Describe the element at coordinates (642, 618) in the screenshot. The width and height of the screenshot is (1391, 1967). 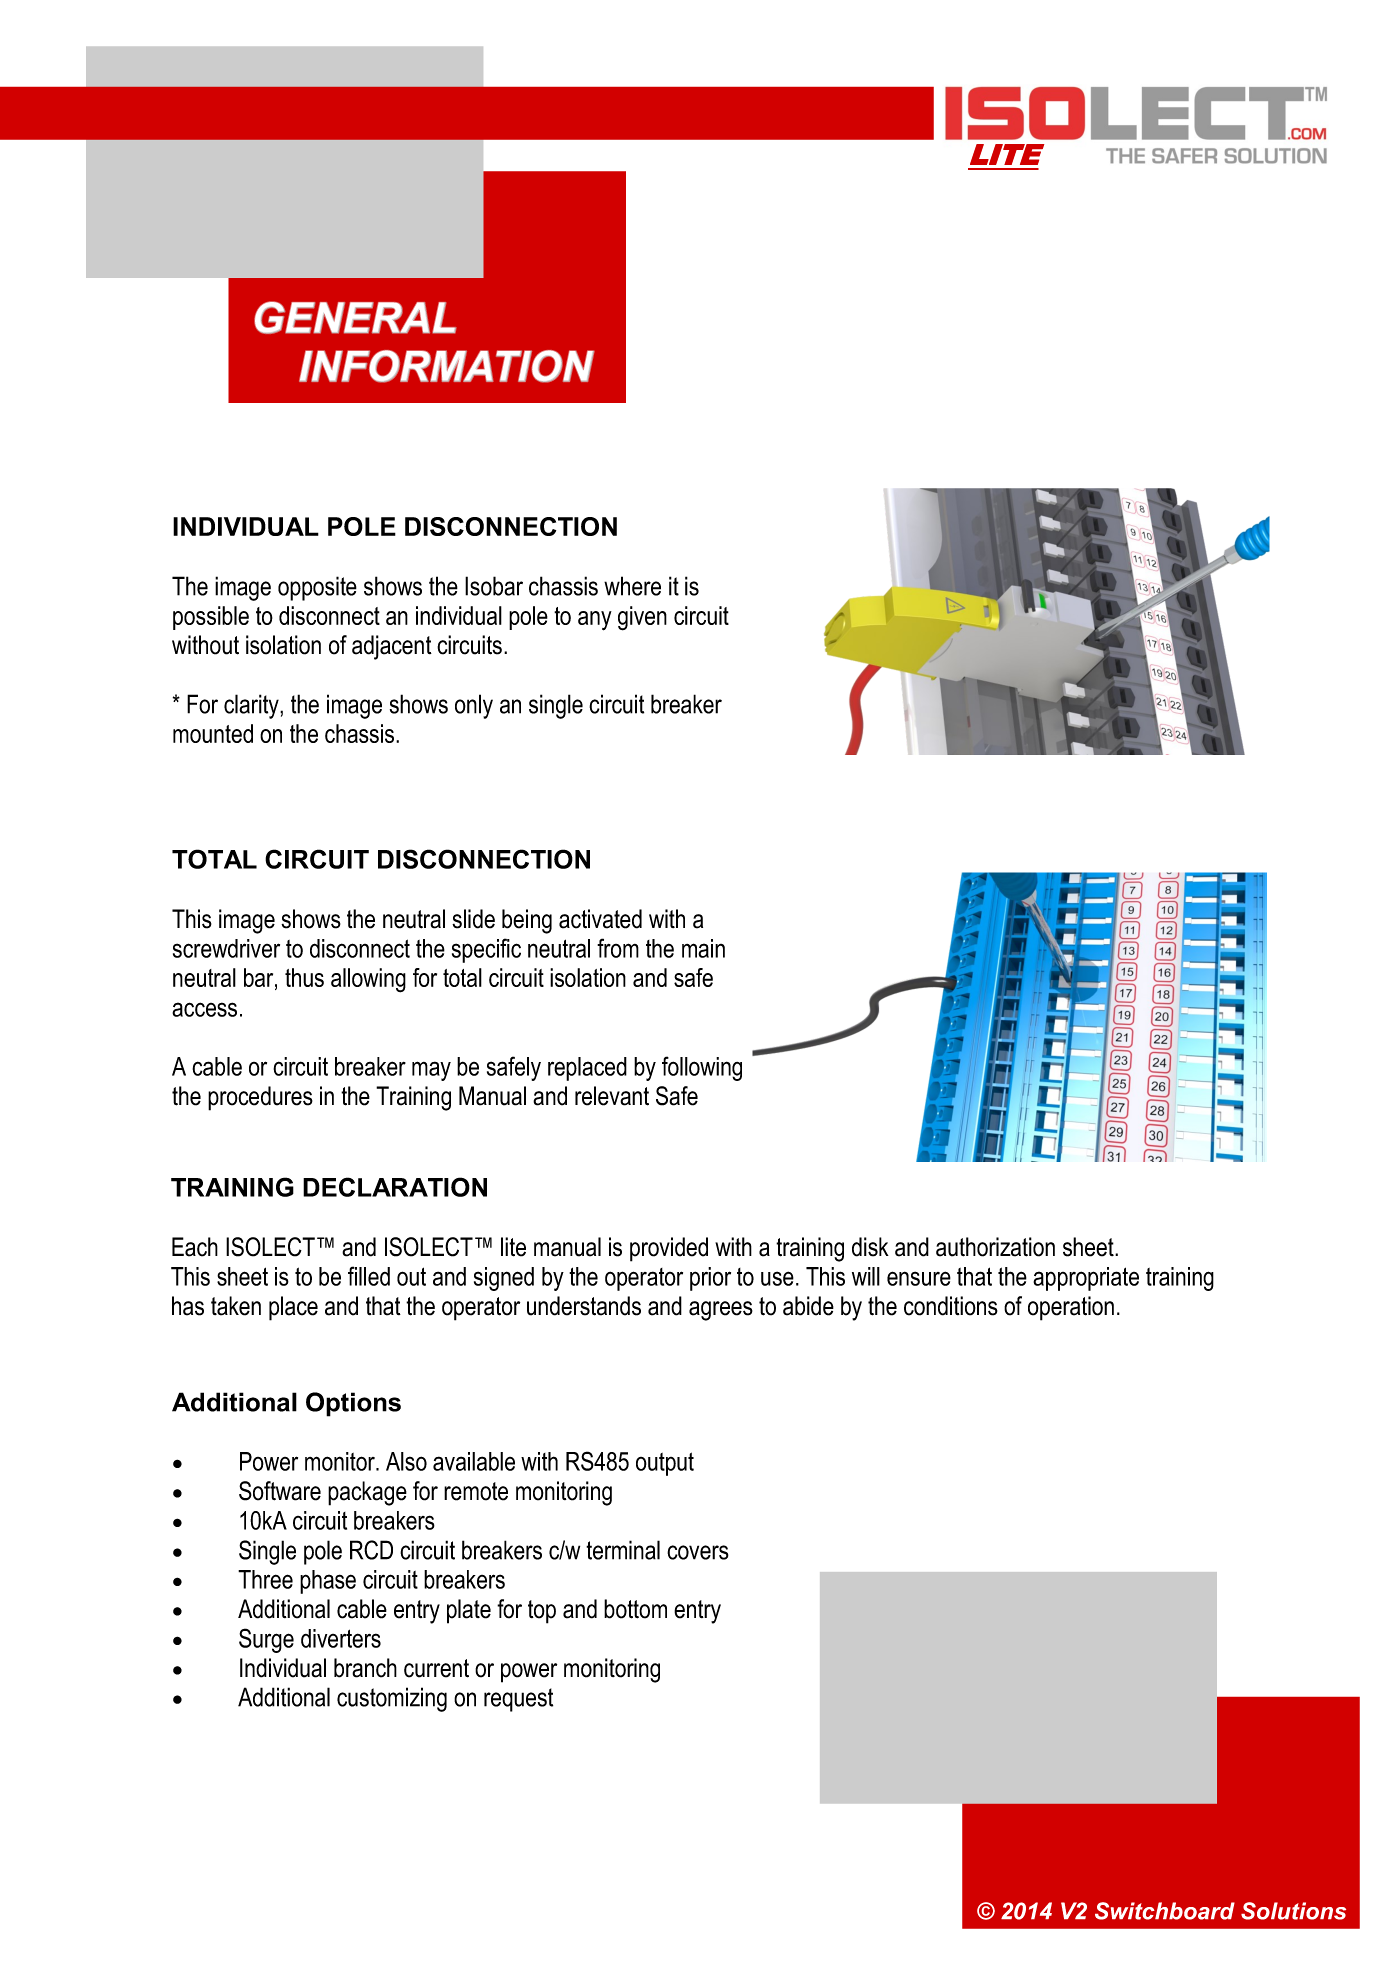
I see `given` at that location.
